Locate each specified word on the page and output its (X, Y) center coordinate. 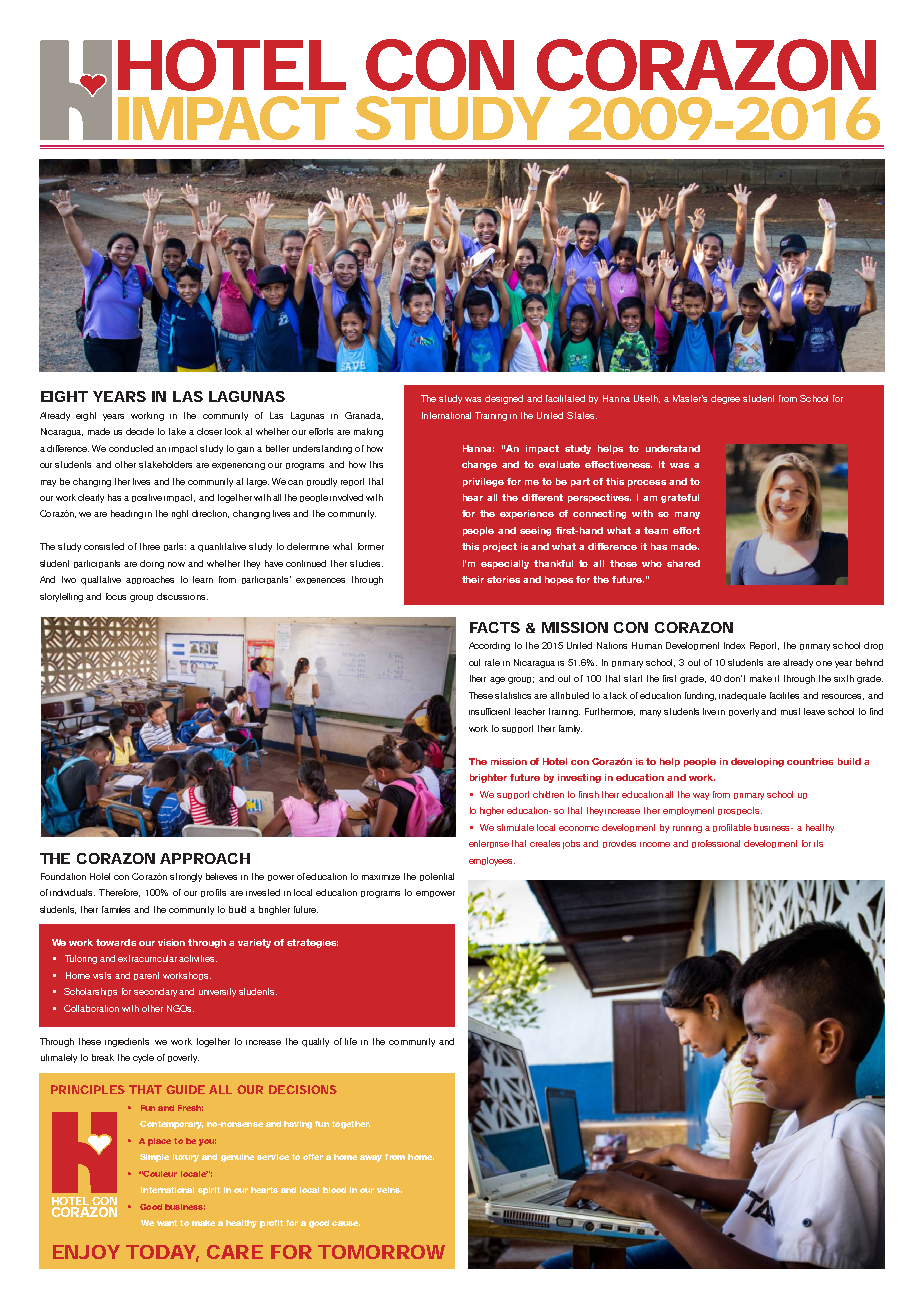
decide (140, 431)
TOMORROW (381, 1252)
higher (492, 811)
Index (734, 645)
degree (725, 399)
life (351, 1041)
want (167, 1223)
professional (716, 844)
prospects (740, 811)
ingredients (127, 1042)
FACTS (495, 627)
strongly (186, 877)
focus (116, 596)
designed (504, 399)
